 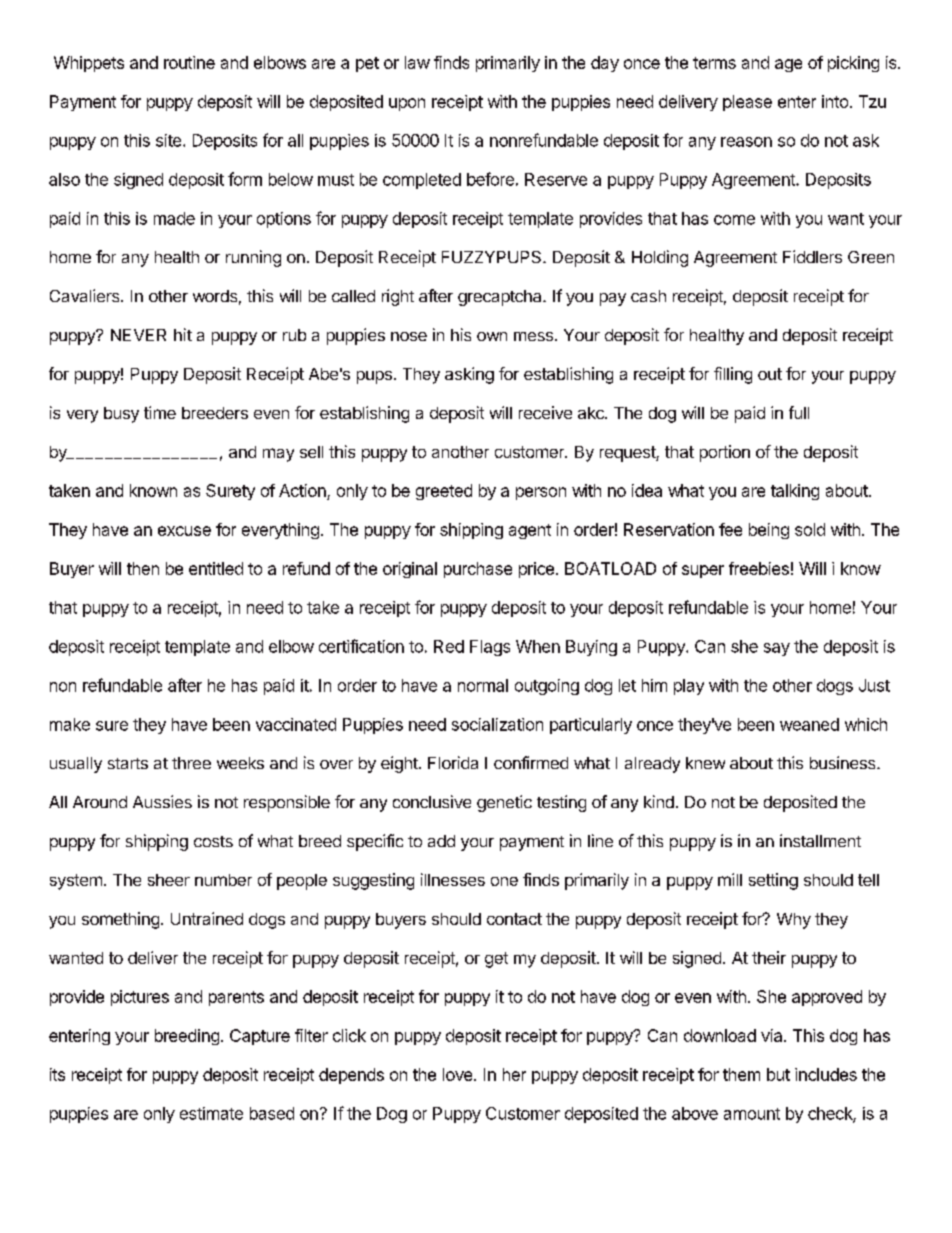 I want to click on but, so click(x=778, y=1074).
